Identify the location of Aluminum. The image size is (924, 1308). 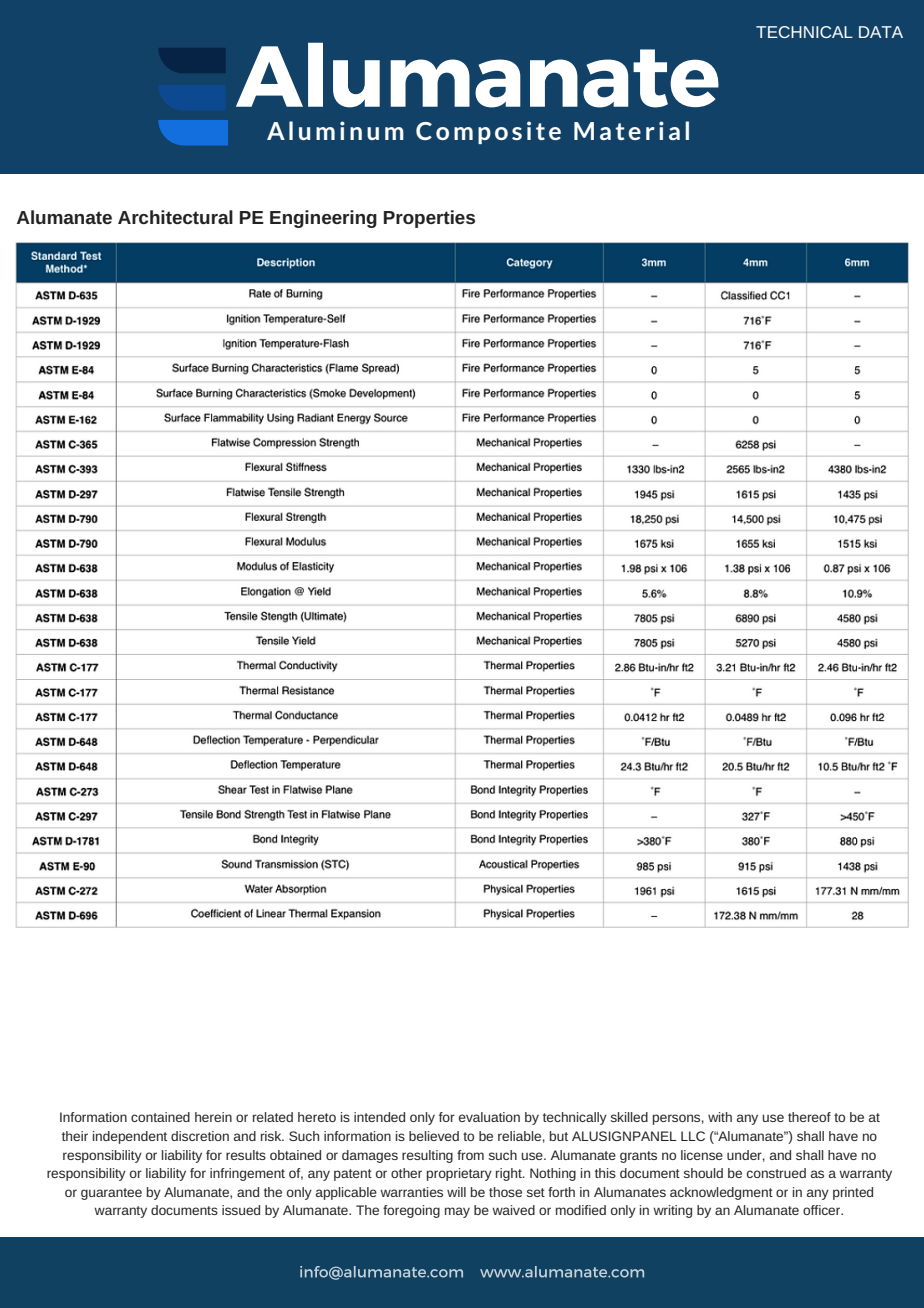
(335, 130).
